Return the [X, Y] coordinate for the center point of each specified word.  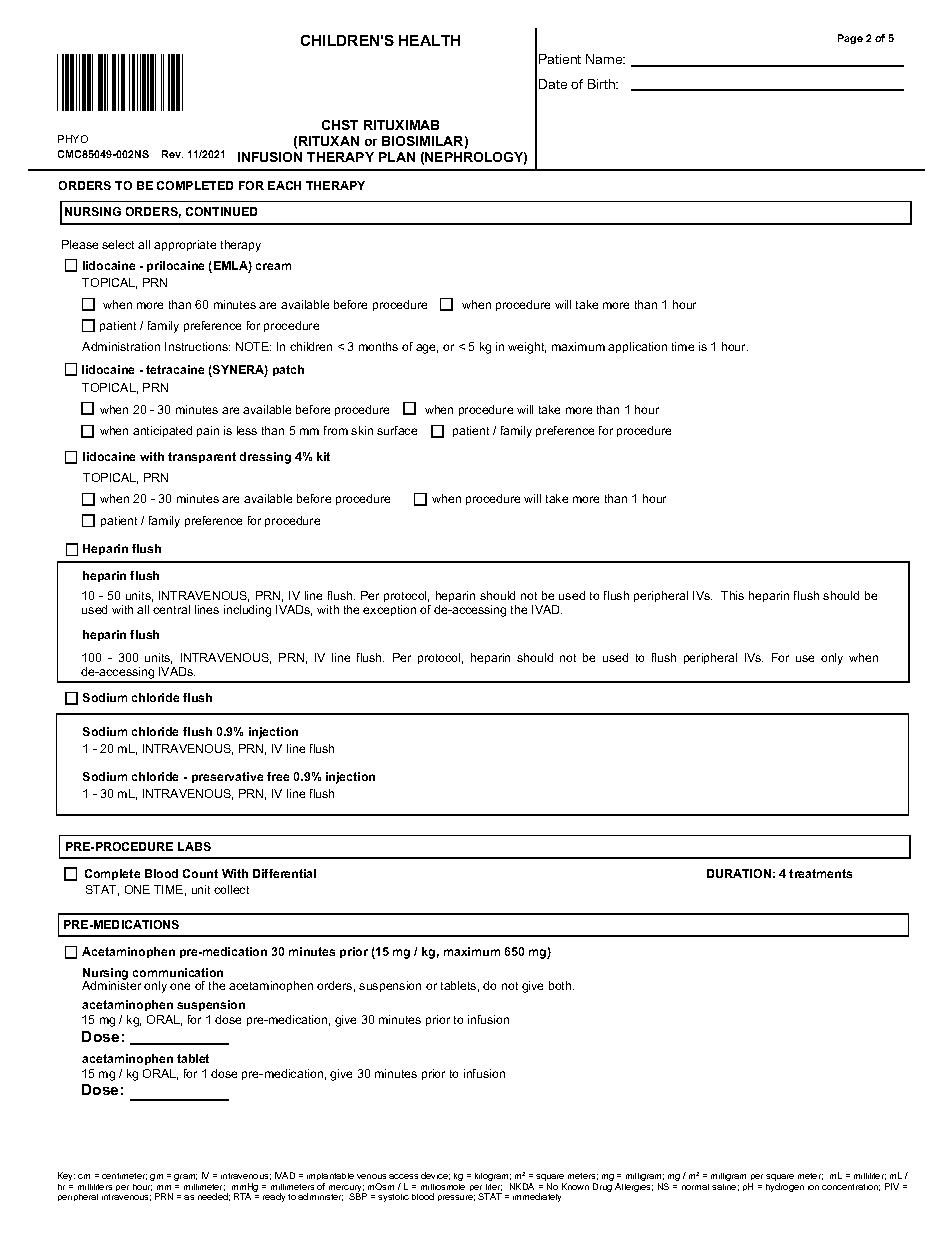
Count [200, 873]
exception [389, 610]
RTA [242, 1196]
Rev [172, 154]
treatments [820, 873]
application [637, 347]
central [171, 609]
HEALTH [429, 40]
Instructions [197, 346]
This [732, 595]
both [561, 985]
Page [850, 39]
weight [527, 348]
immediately [537, 1197]
